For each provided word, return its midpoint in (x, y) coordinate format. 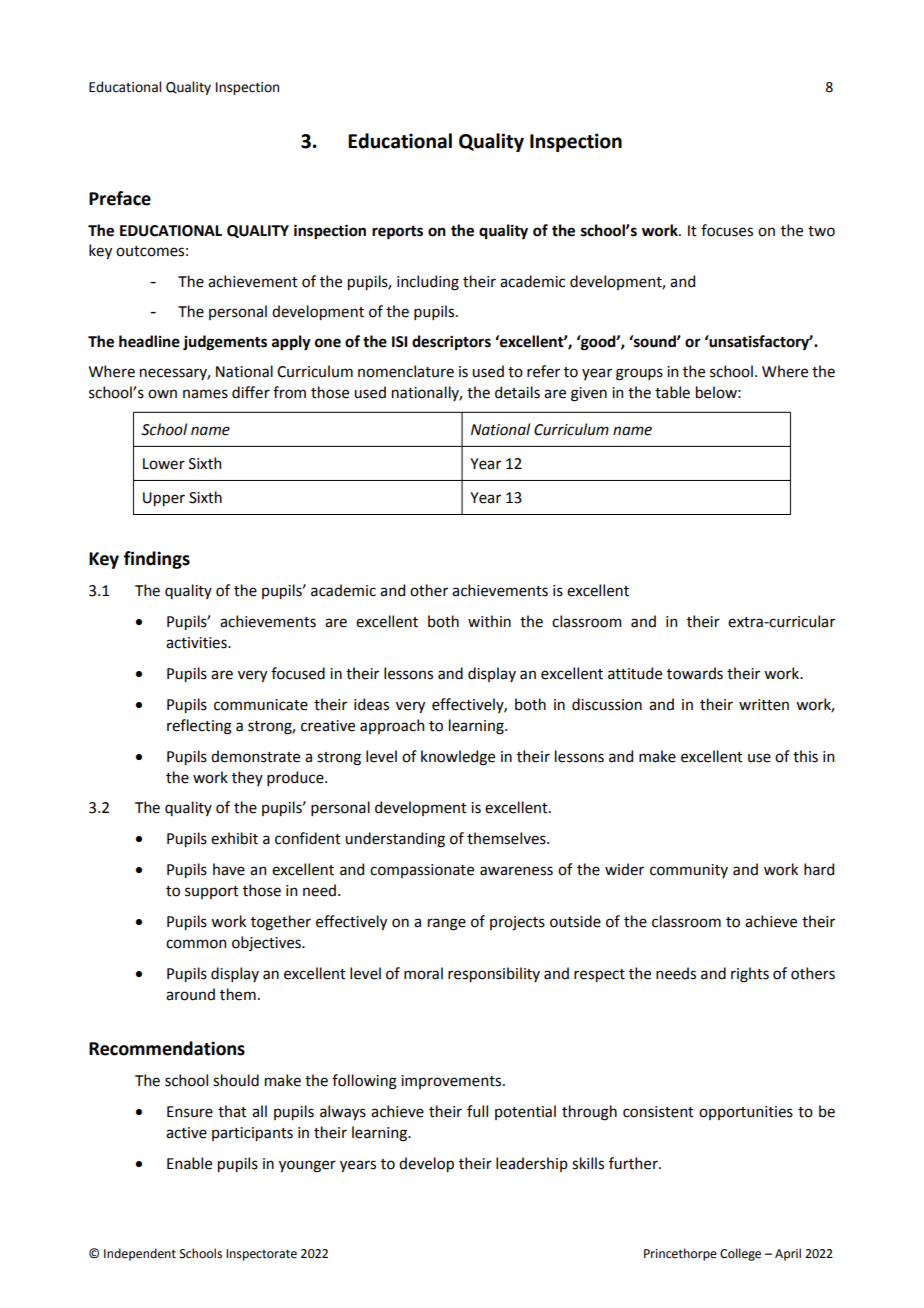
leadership (532, 1164)
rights (750, 975)
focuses (727, 230)
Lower (164, 464)
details (517, 392)
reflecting (199, 727)
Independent (140, 1254)
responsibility (494, 974)
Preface (120, 198)
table (672, 392)
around (190, 994)
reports (397, 233)
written (764, 705)
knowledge (458, 758)
